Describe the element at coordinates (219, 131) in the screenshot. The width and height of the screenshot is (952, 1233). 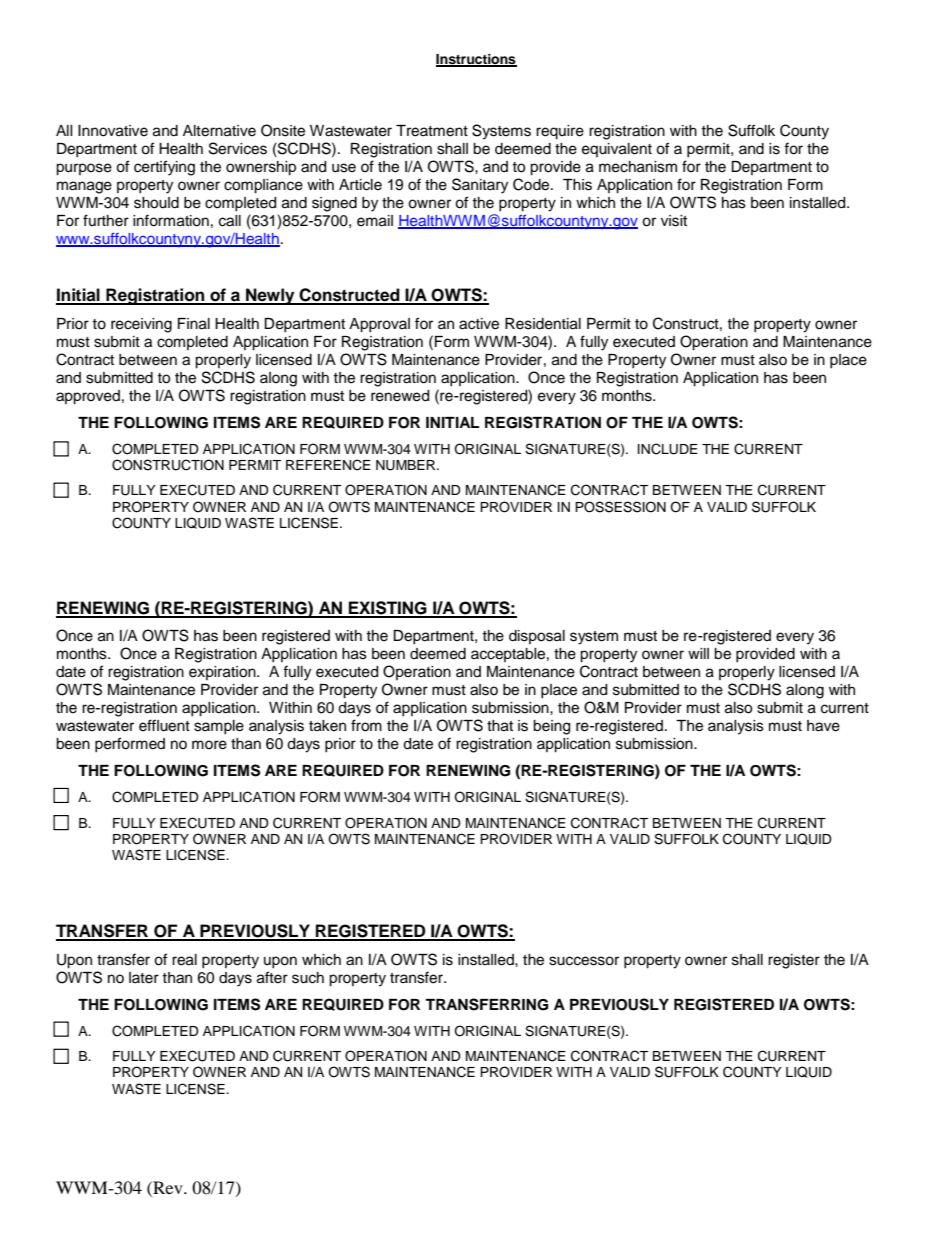
I see `Alternative` at that location.
